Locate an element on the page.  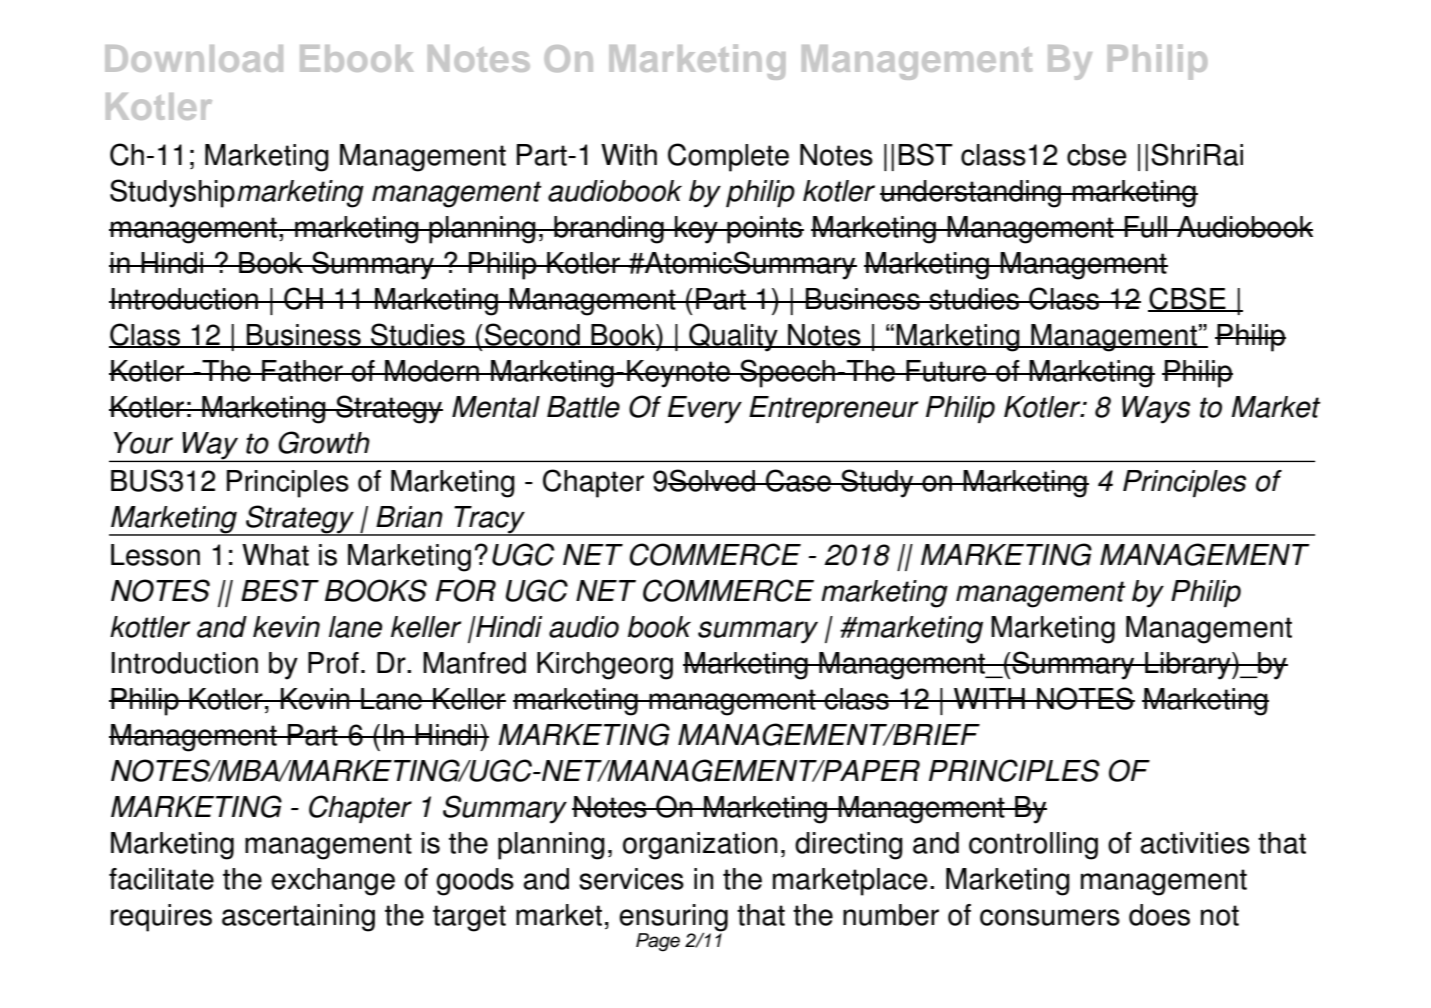
Download is located at coordinates (194, 58).
